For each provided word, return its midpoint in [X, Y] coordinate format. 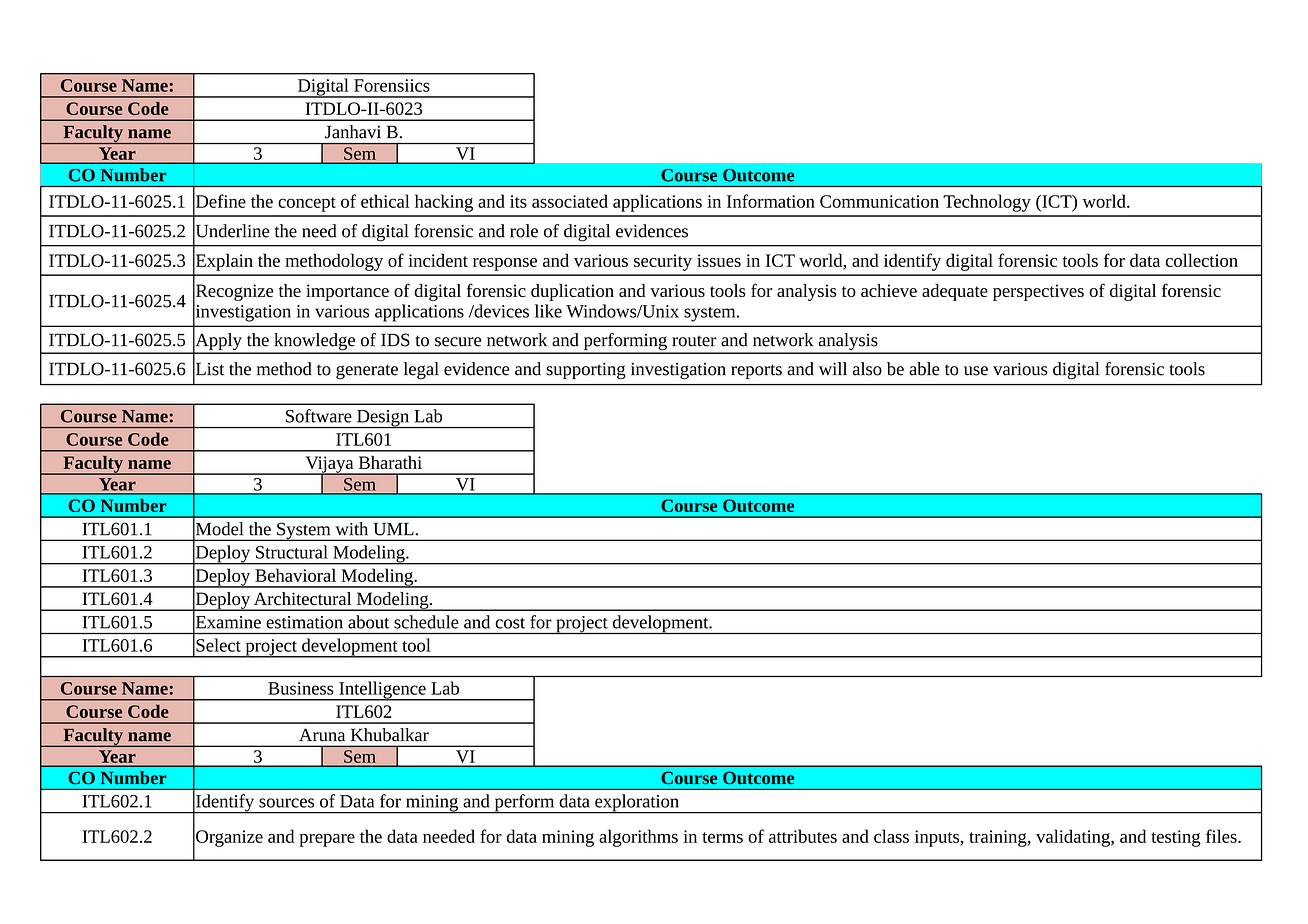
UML [394, 529]
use [976, 371]
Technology [987, 203]
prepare [327, 840]
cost [510, 623]
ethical [385, 201]
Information [771, 201]
